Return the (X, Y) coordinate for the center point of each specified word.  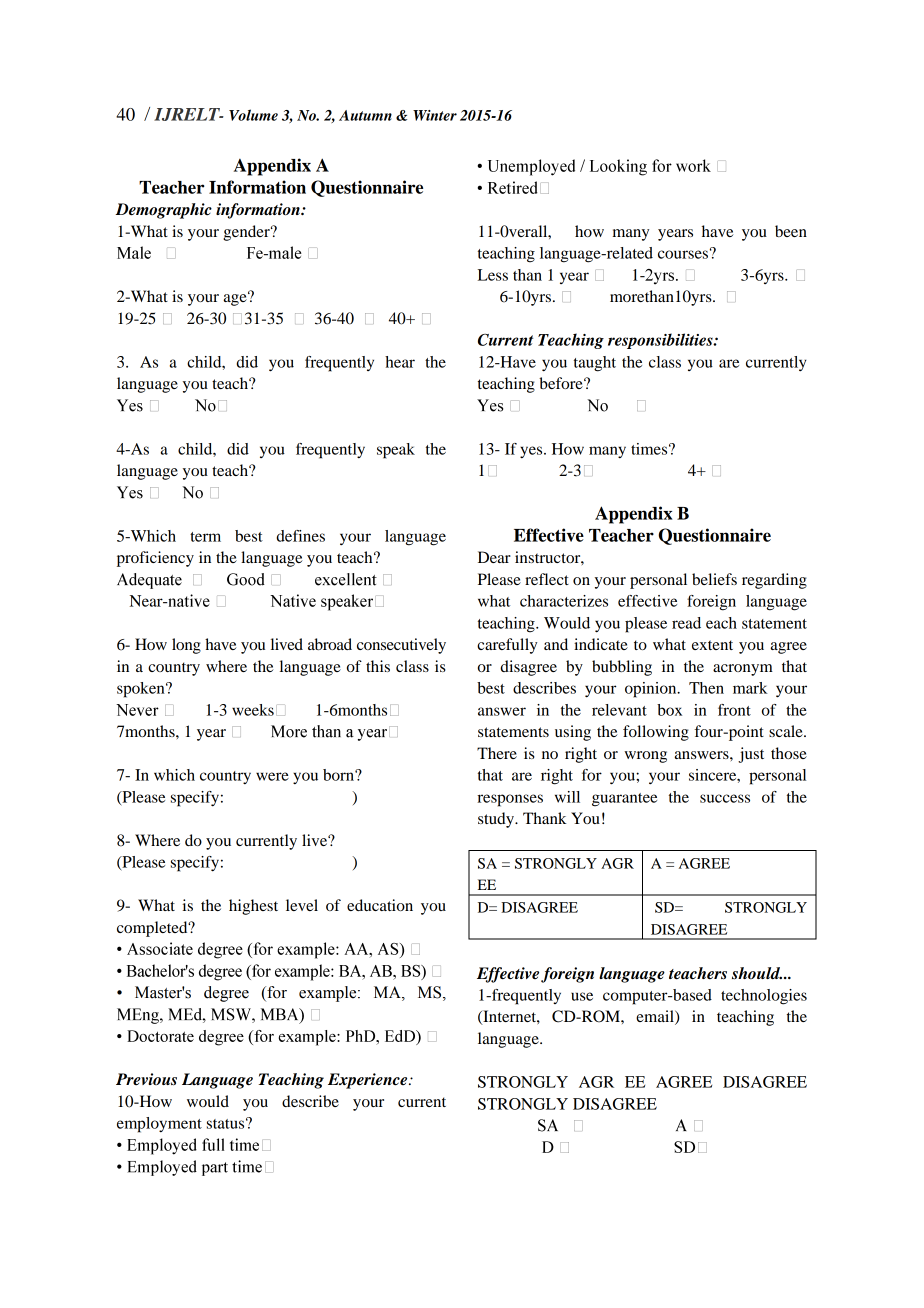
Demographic (163, 211)
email (656, 1017)
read (686, 623)
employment (159, 1125)
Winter (435, 115)
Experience (369, 1081)
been (791, 231)
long (186, 646)
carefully (507, 646)
